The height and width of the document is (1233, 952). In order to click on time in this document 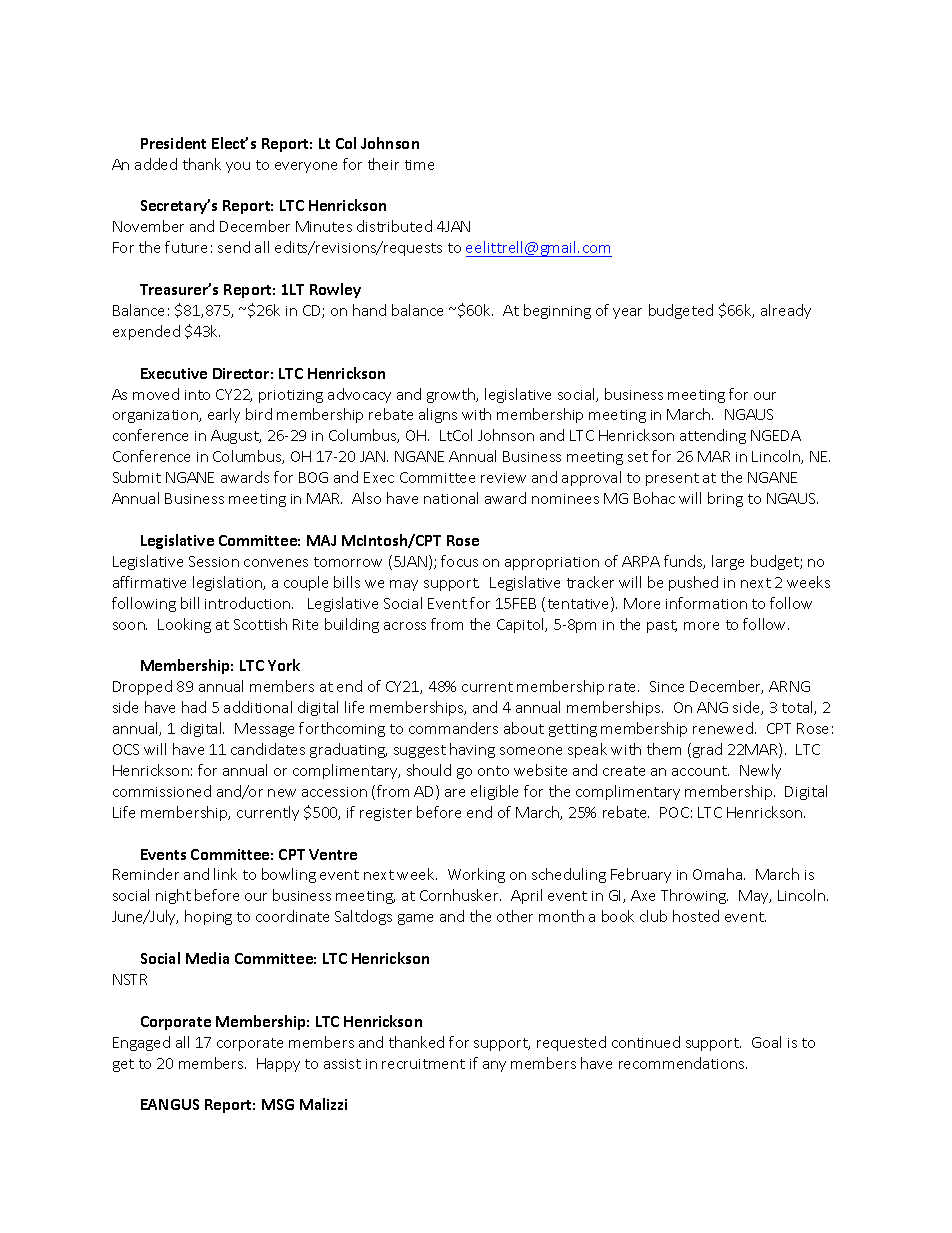, I will do `click(419, 165)`.
